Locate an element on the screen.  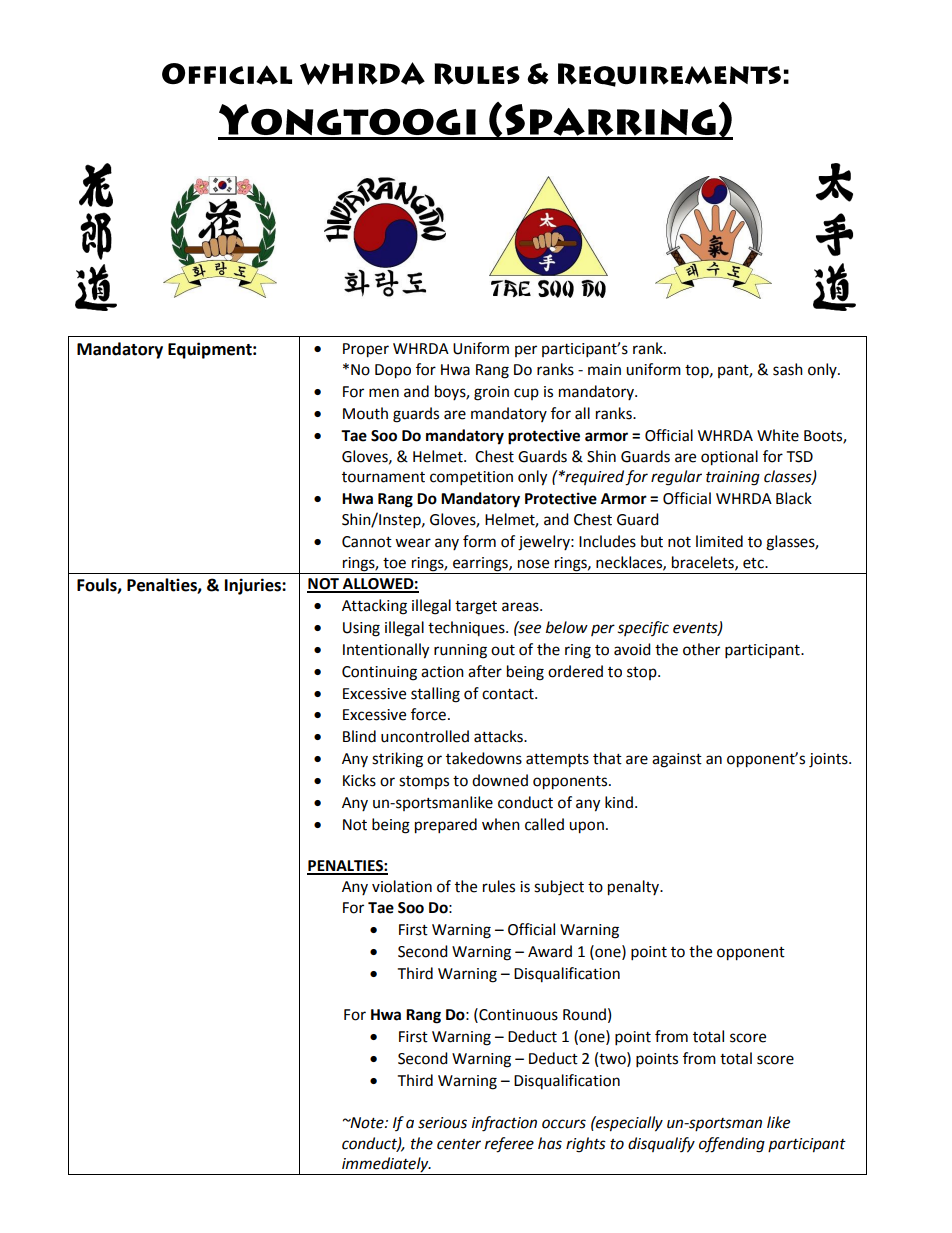
Proper is located at coordinates (366, 350).
